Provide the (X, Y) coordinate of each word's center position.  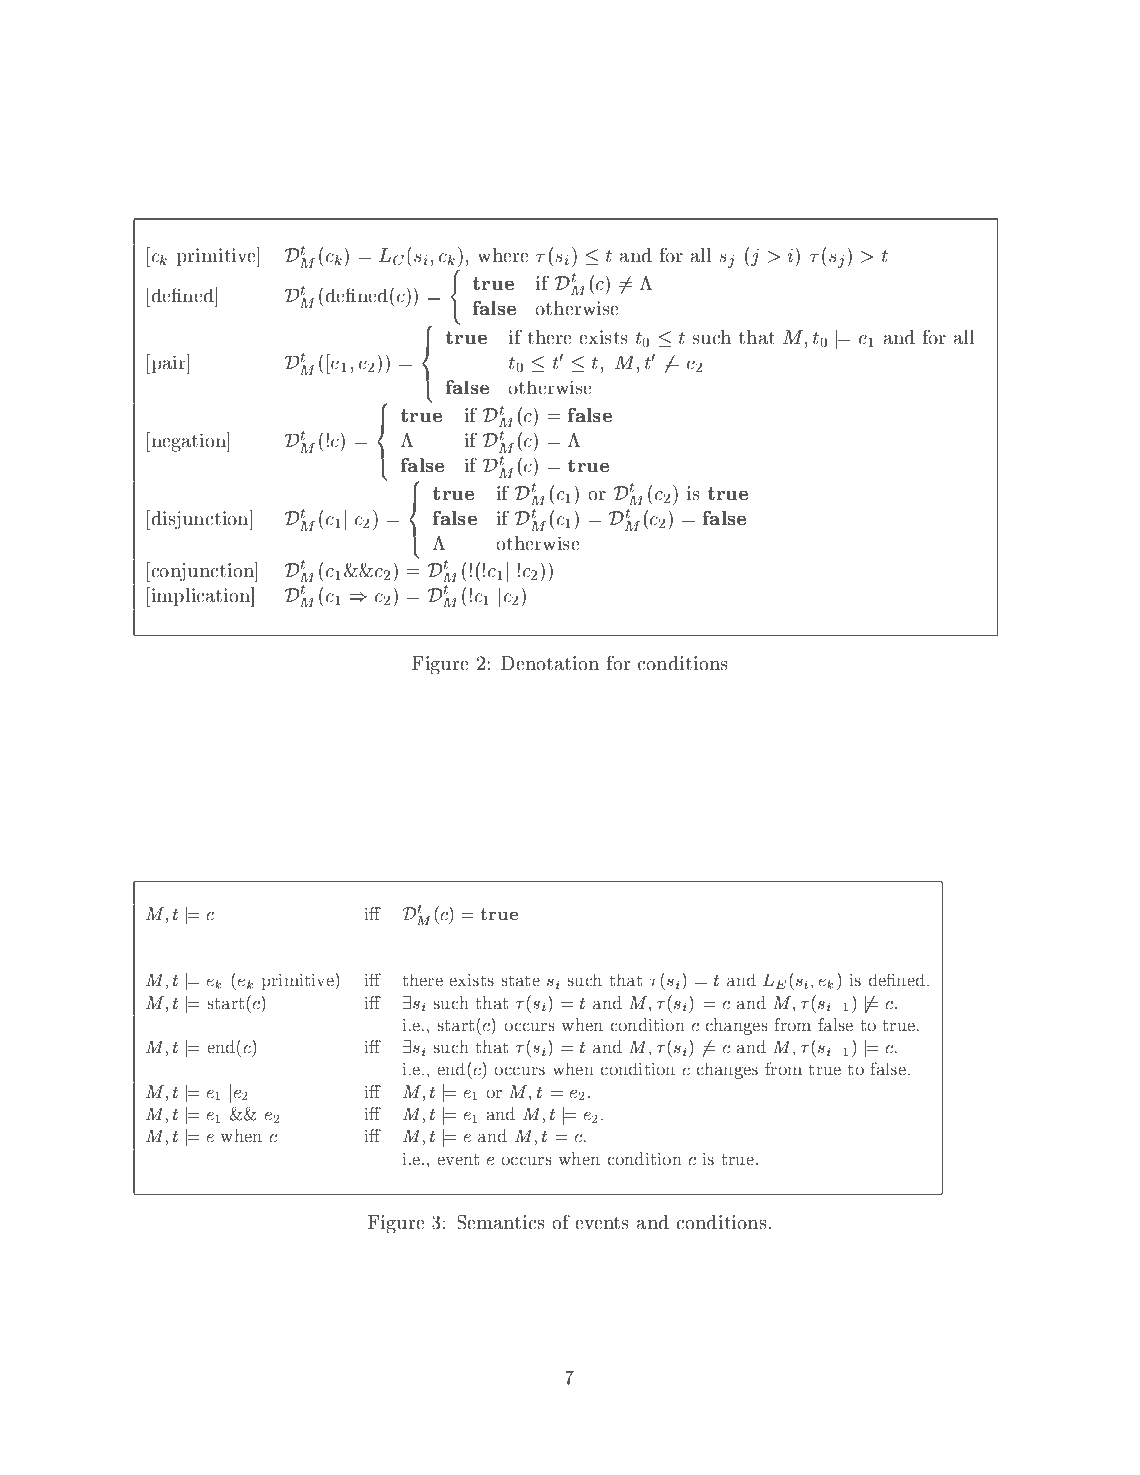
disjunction (200, 520)
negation (188, 442)
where (503, 255)
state (521, 981)
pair (168, 364)
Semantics (500, 1222)
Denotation (550, 663)
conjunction (202, 572)
